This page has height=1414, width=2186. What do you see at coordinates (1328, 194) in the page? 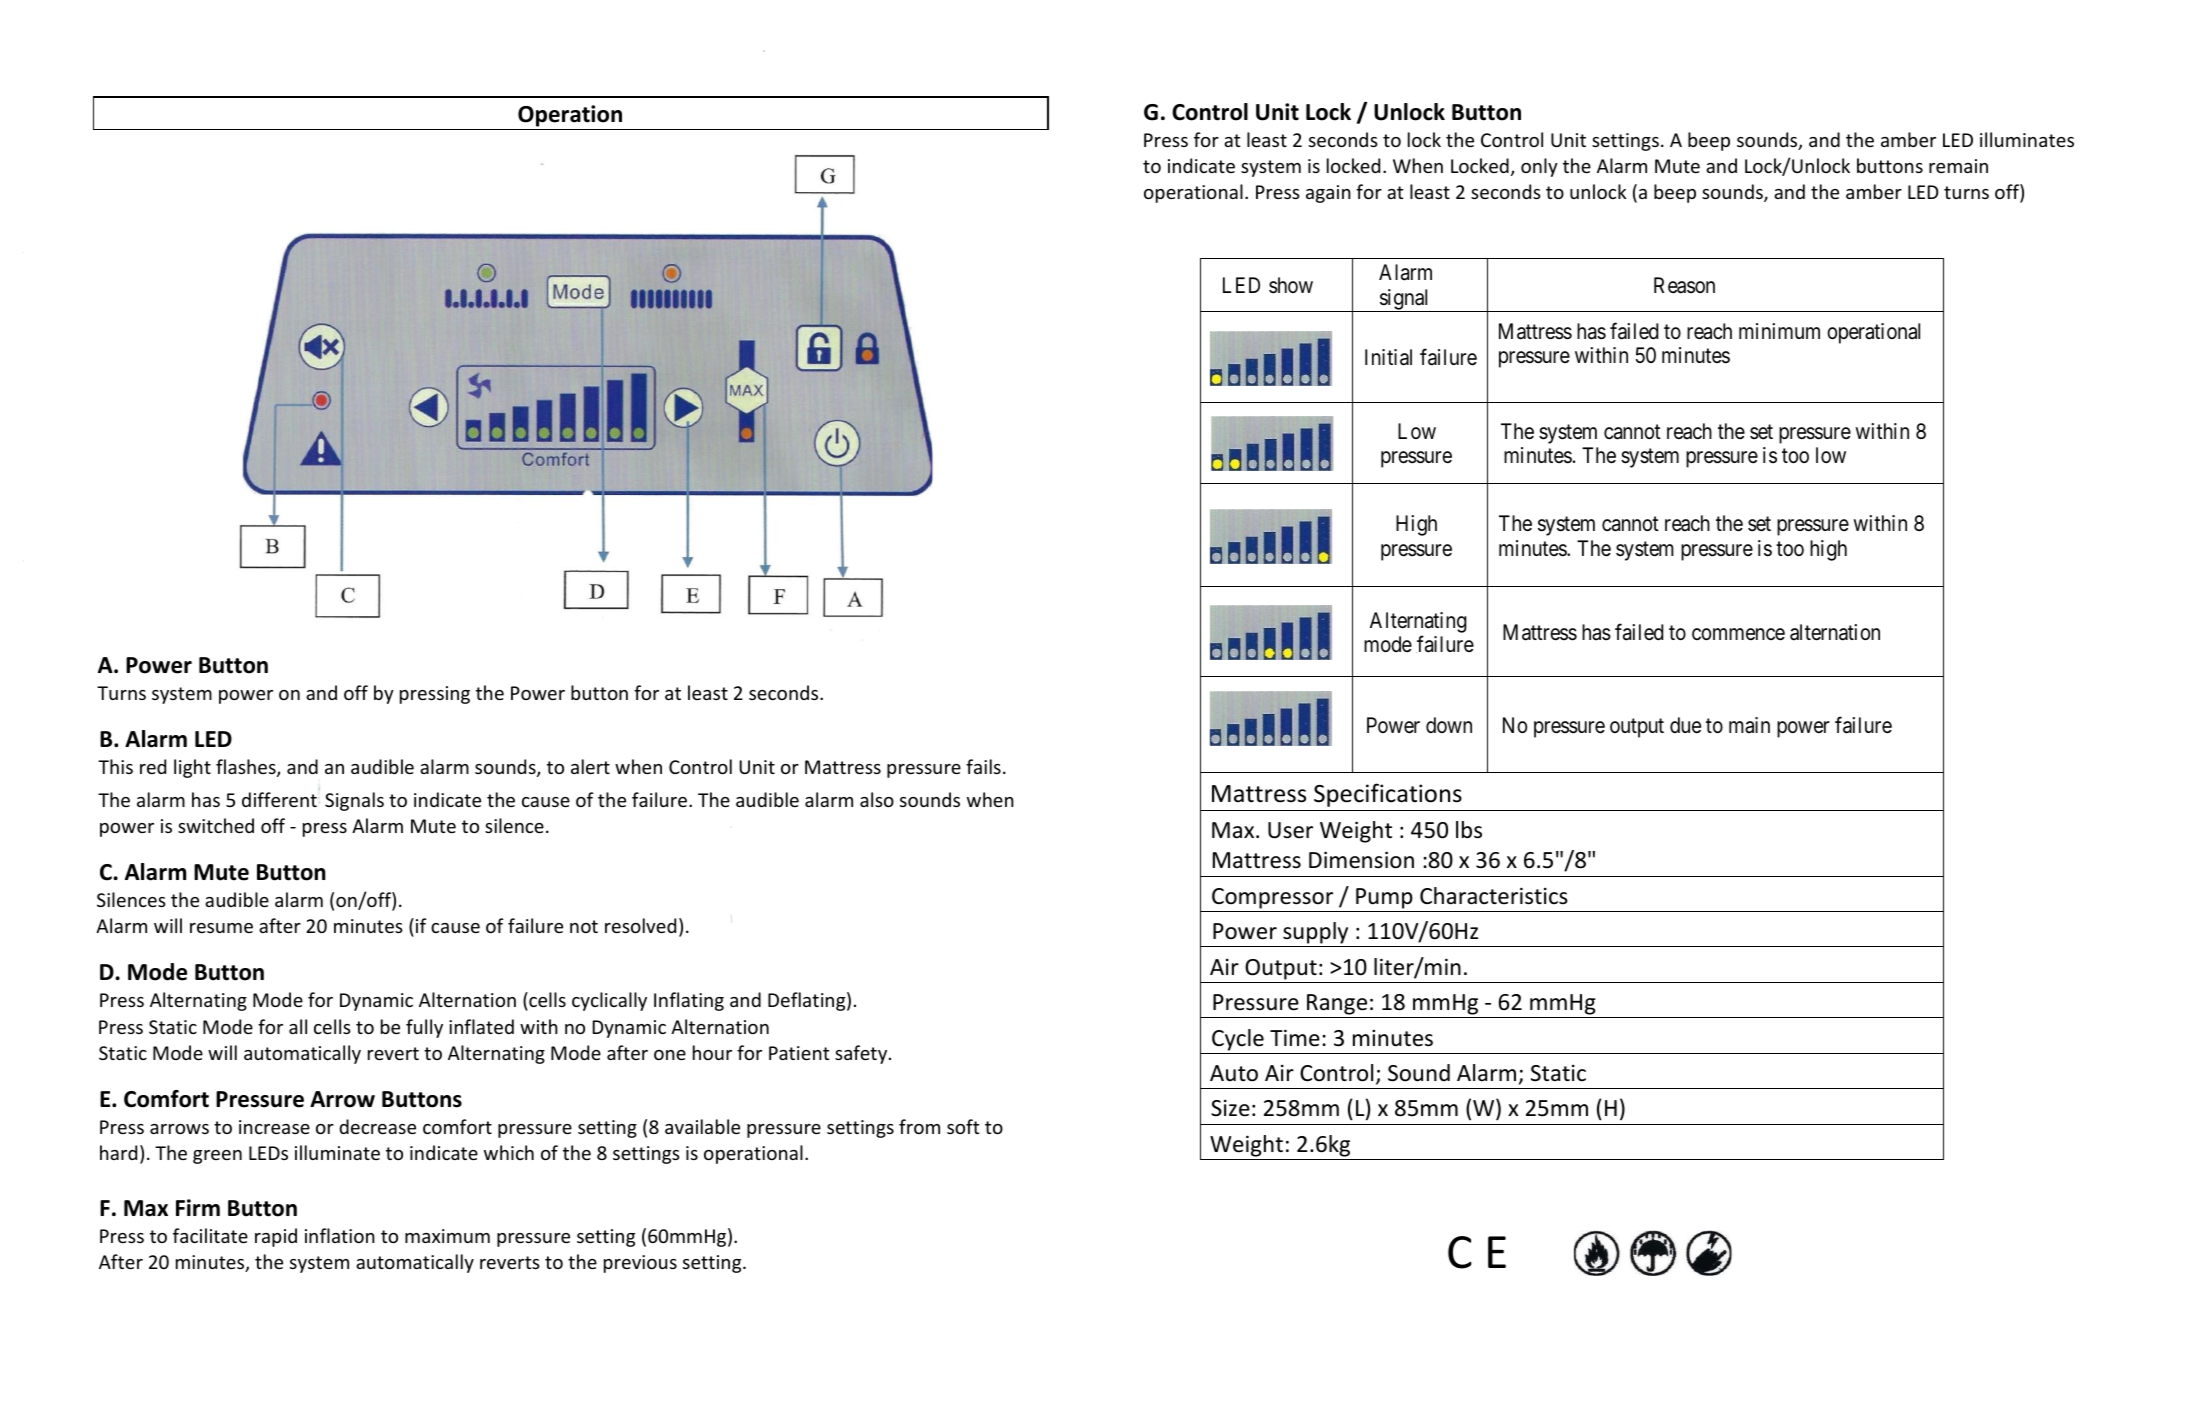
I see `again` at bounding box center [1328, 194].
